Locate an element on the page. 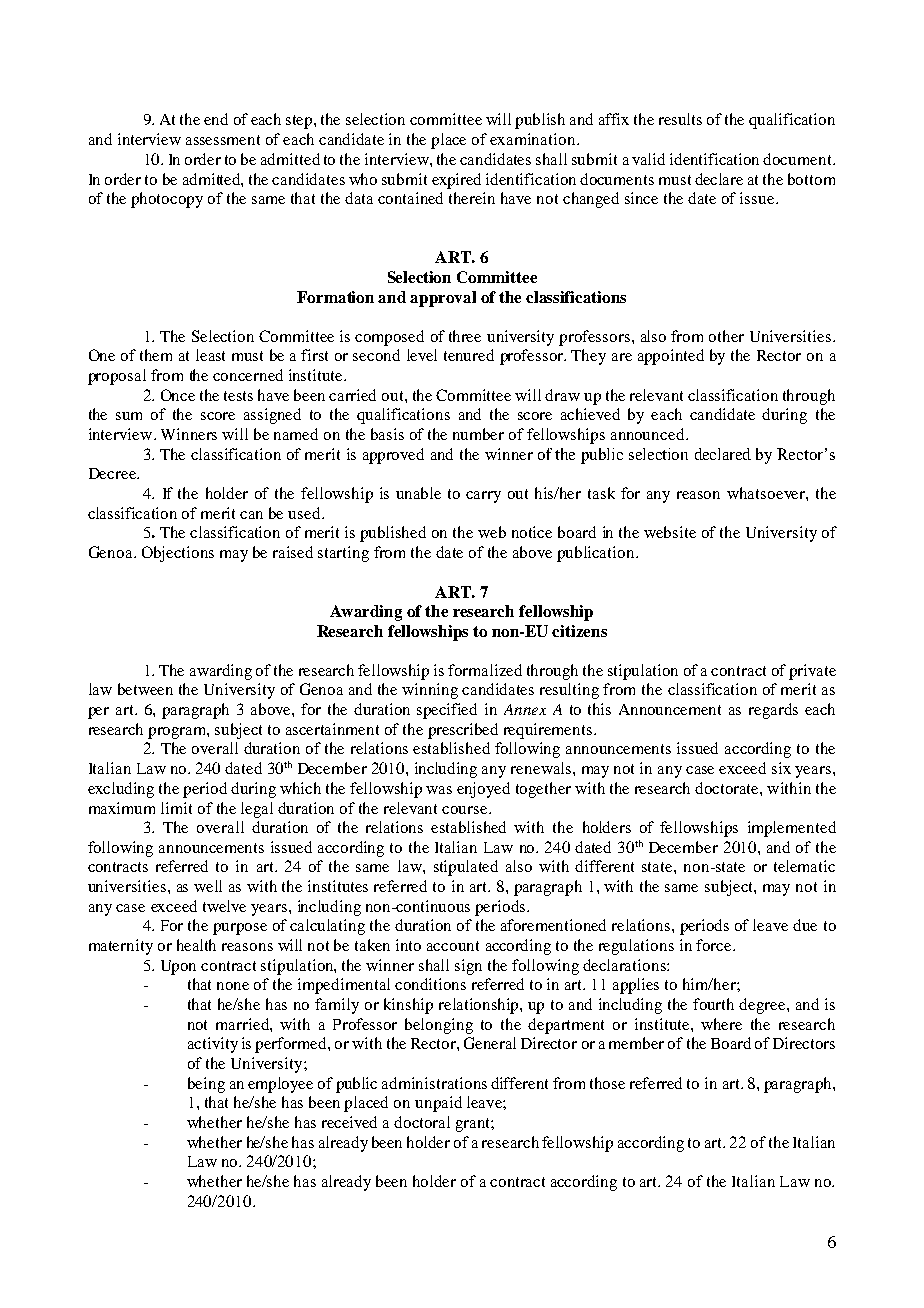  tenured is located at coordinates (469, 355).
